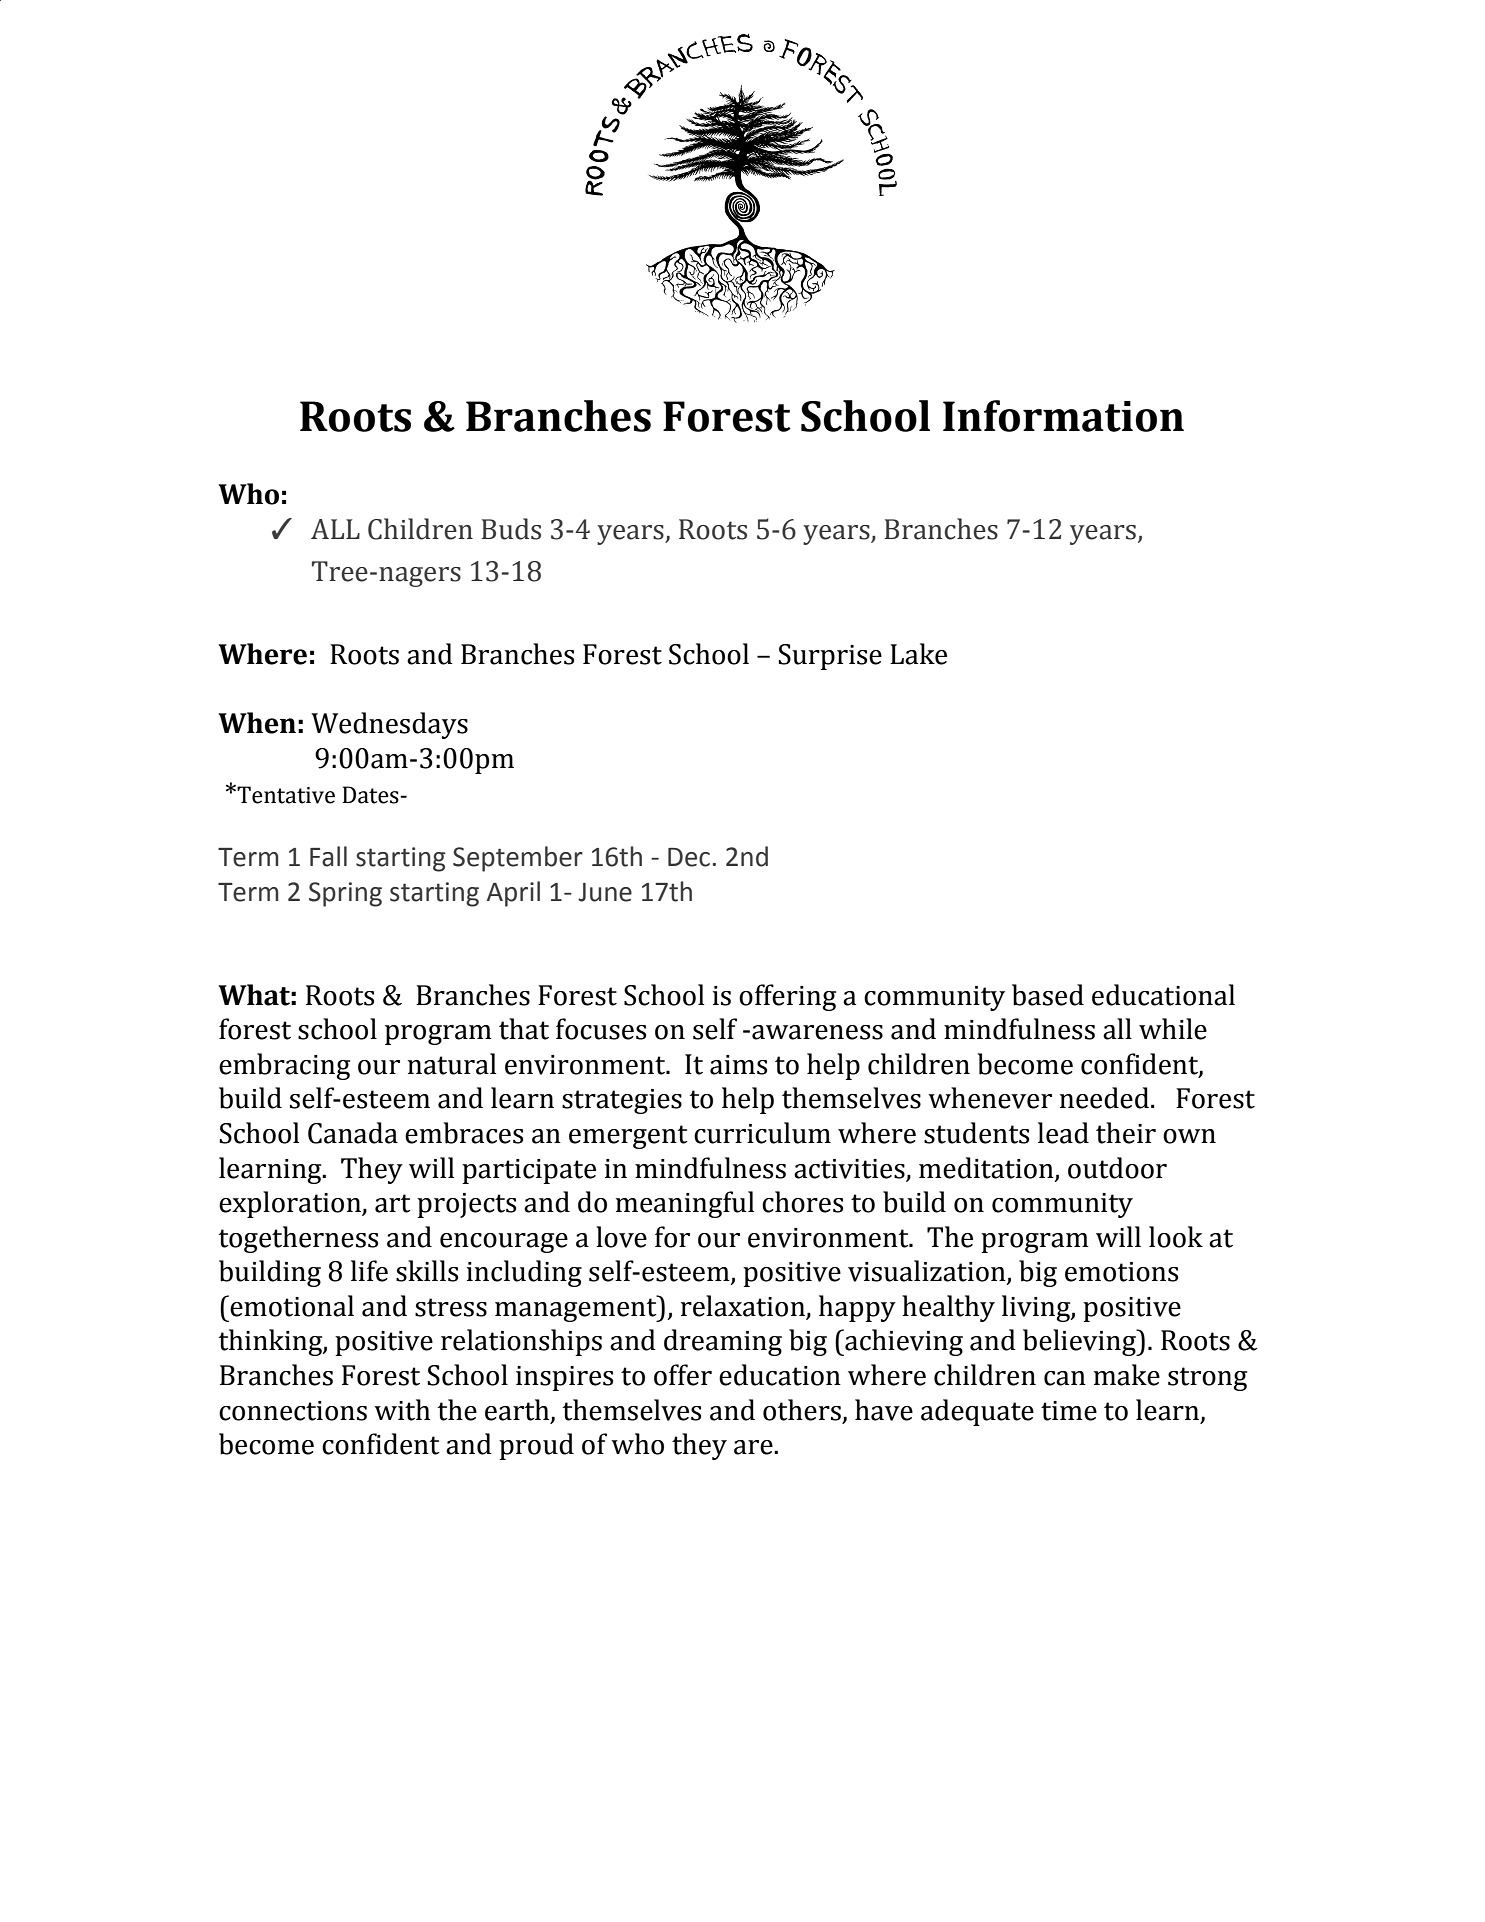 Image resolution: width=1485 pixels, height=1922 pixels. I want to click on Information, so click(1063, 416).
